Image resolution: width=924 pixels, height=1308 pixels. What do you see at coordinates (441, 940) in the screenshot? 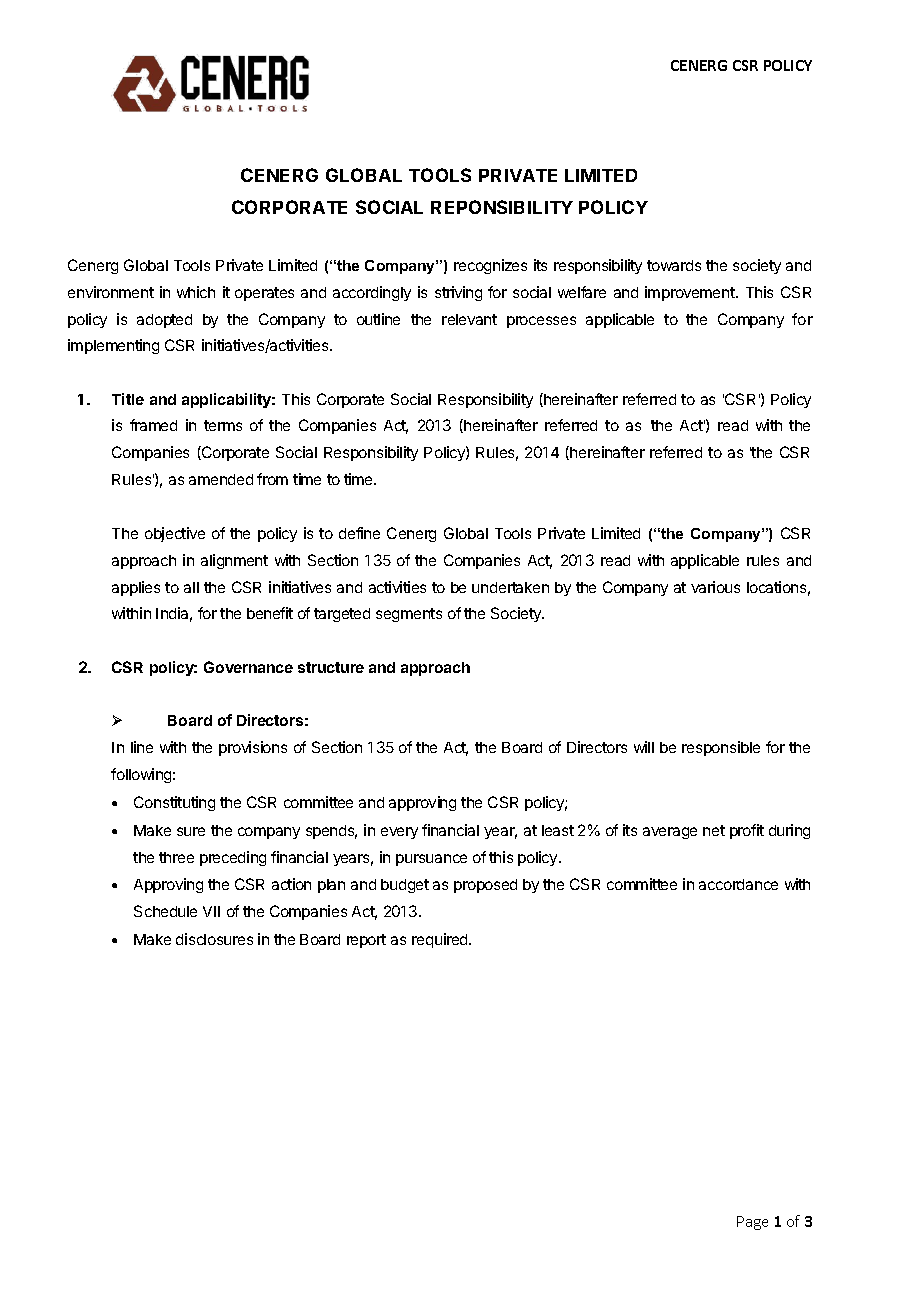
I see `required` at bounding box center [441, 940].
